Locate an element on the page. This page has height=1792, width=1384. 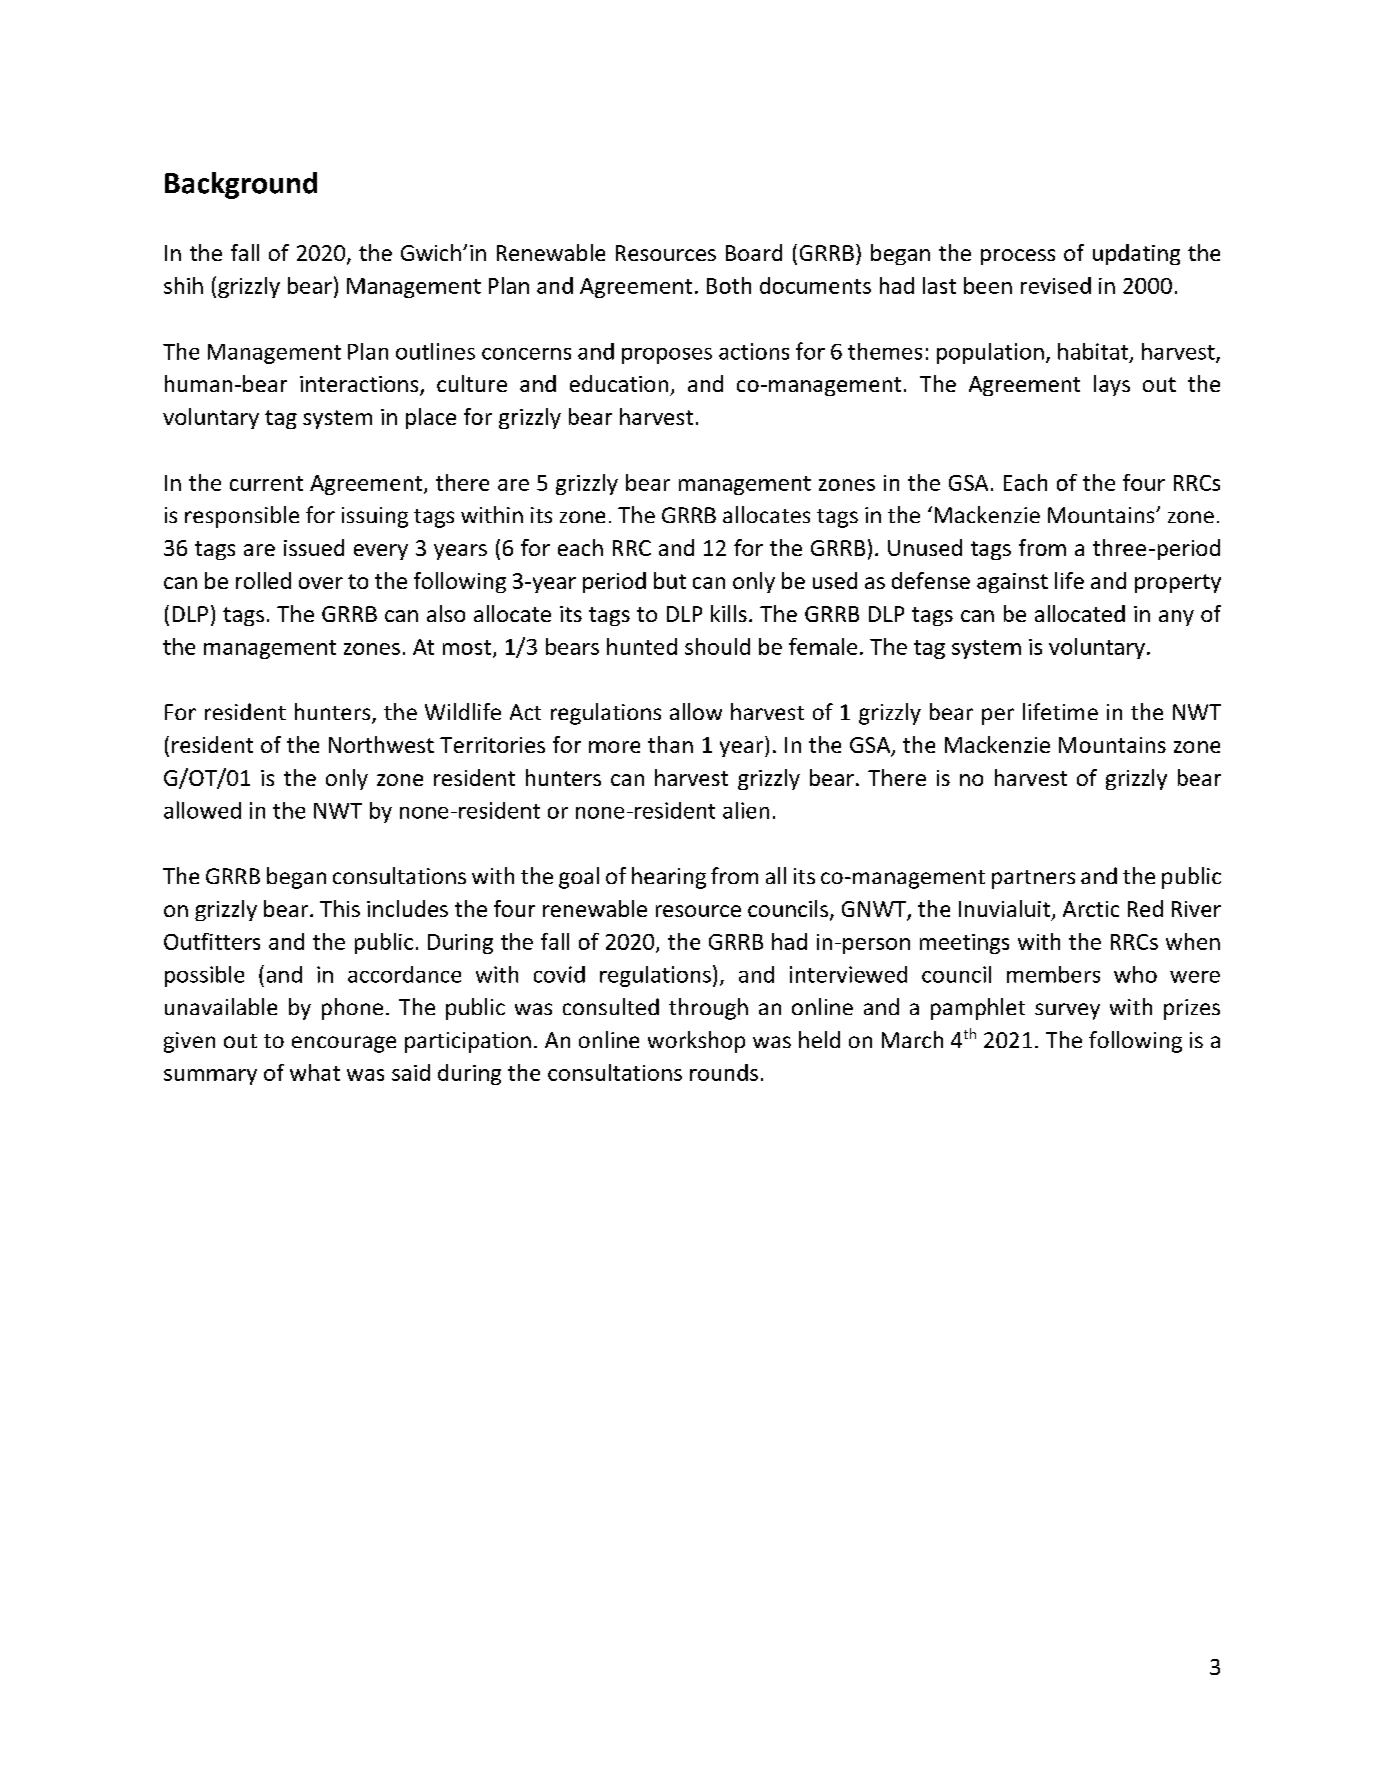
over is located at coordinates (321, 583).
